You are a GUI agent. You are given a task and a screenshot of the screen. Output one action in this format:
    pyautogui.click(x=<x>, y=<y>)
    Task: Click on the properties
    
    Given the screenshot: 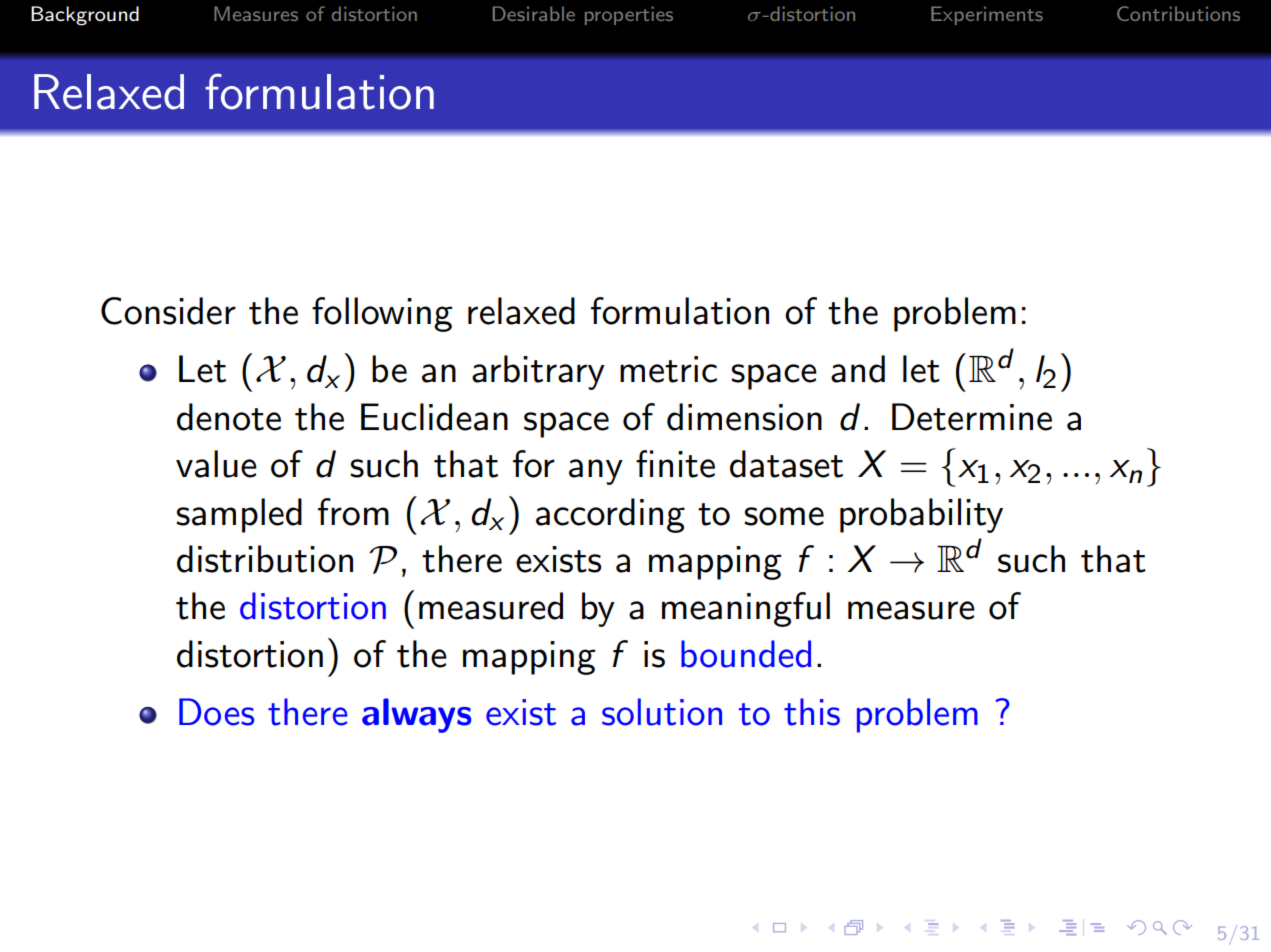 What is the action you would take?
    pyautogui.click(x=629, y=16)
